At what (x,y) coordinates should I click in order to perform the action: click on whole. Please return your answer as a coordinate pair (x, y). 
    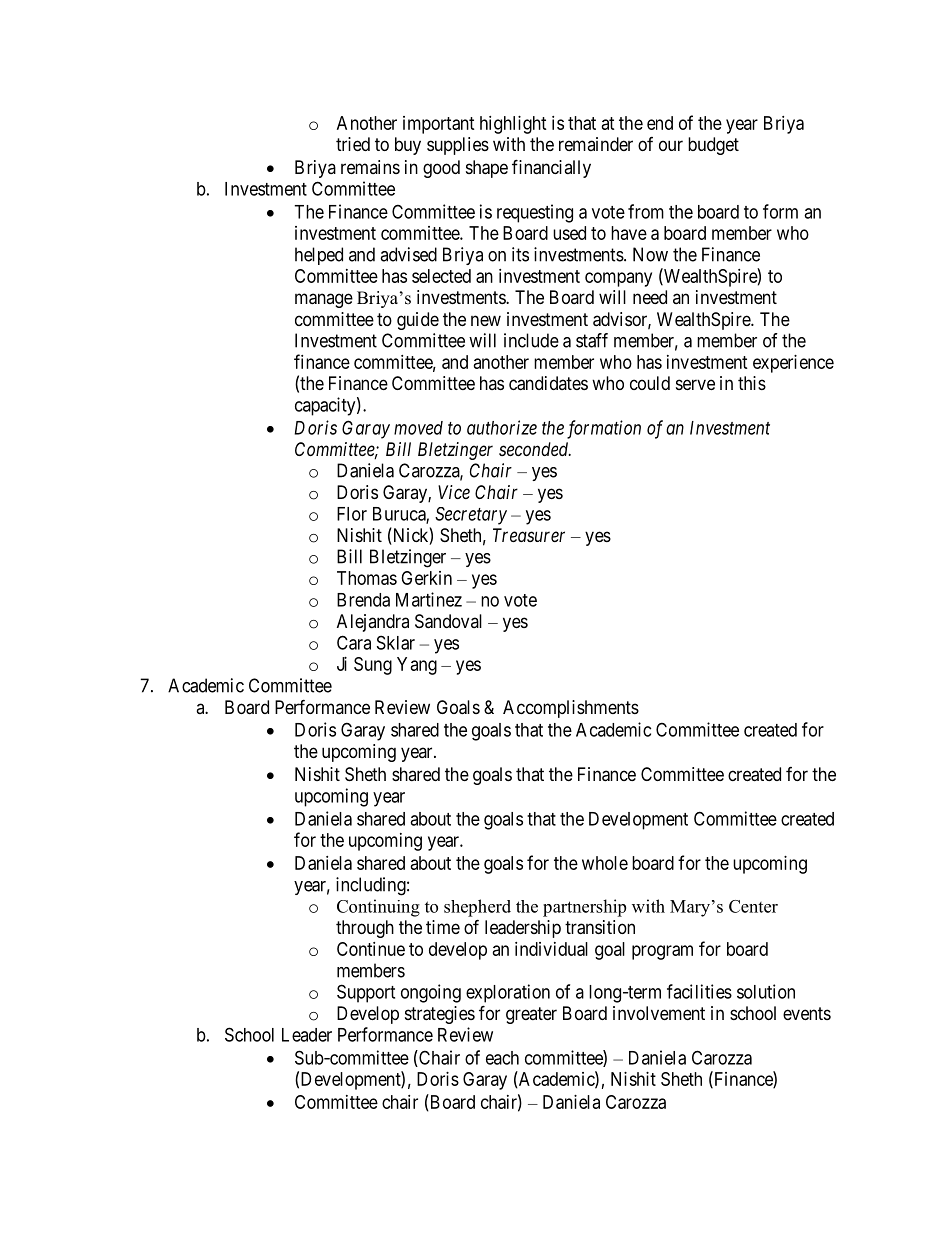
    Looking at the image, I should click on (605, 863).
